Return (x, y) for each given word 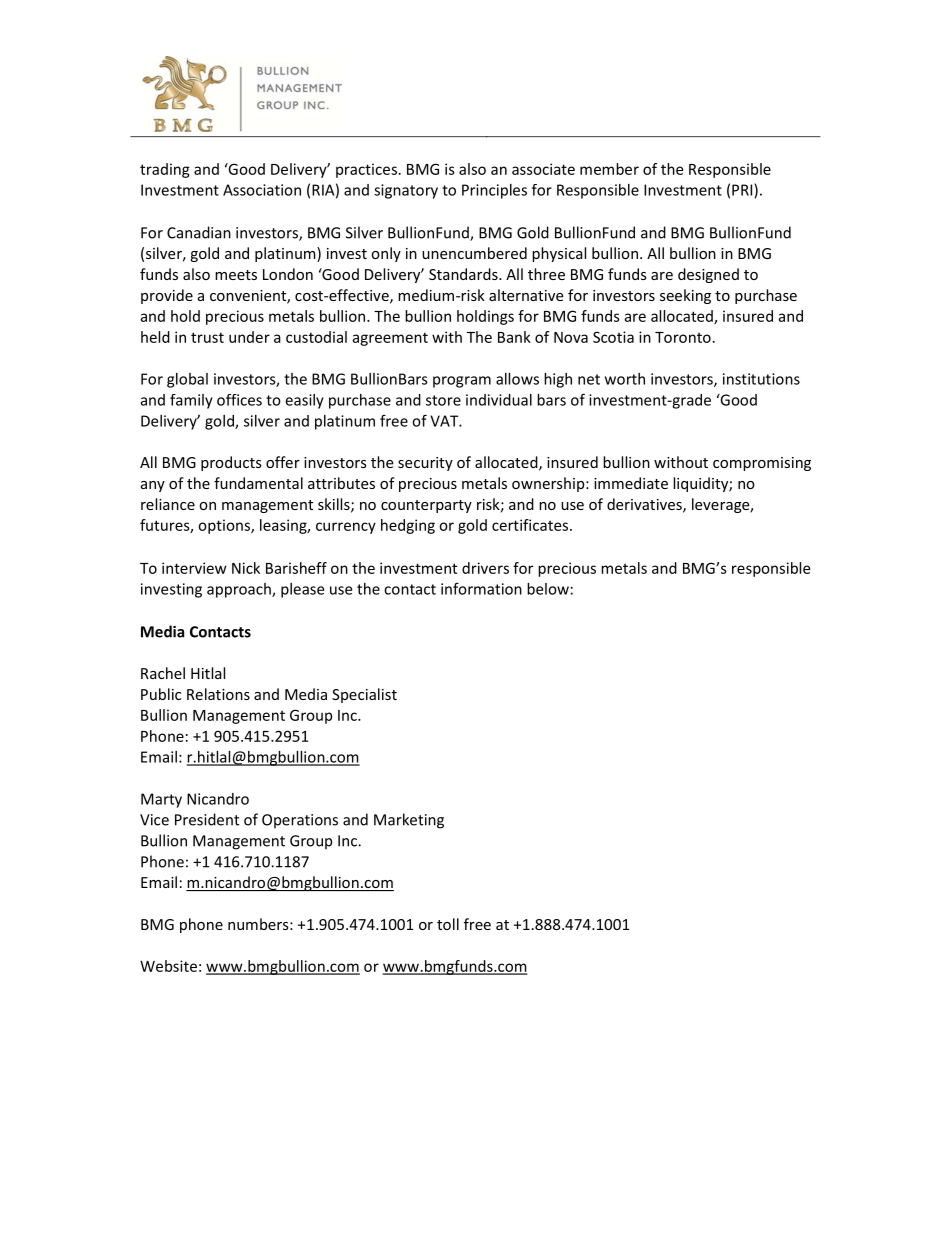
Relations (218, 694)
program (462, 382)
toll (448, 924)
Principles (494, 191)
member (609, 169)
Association (262, 190)
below (548, 589)
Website (168, 966)
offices (239, 400)
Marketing (409, 821)
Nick (246, 568)
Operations (300, 821)
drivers (485, 568)
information (481, 588)
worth (625, 379)
